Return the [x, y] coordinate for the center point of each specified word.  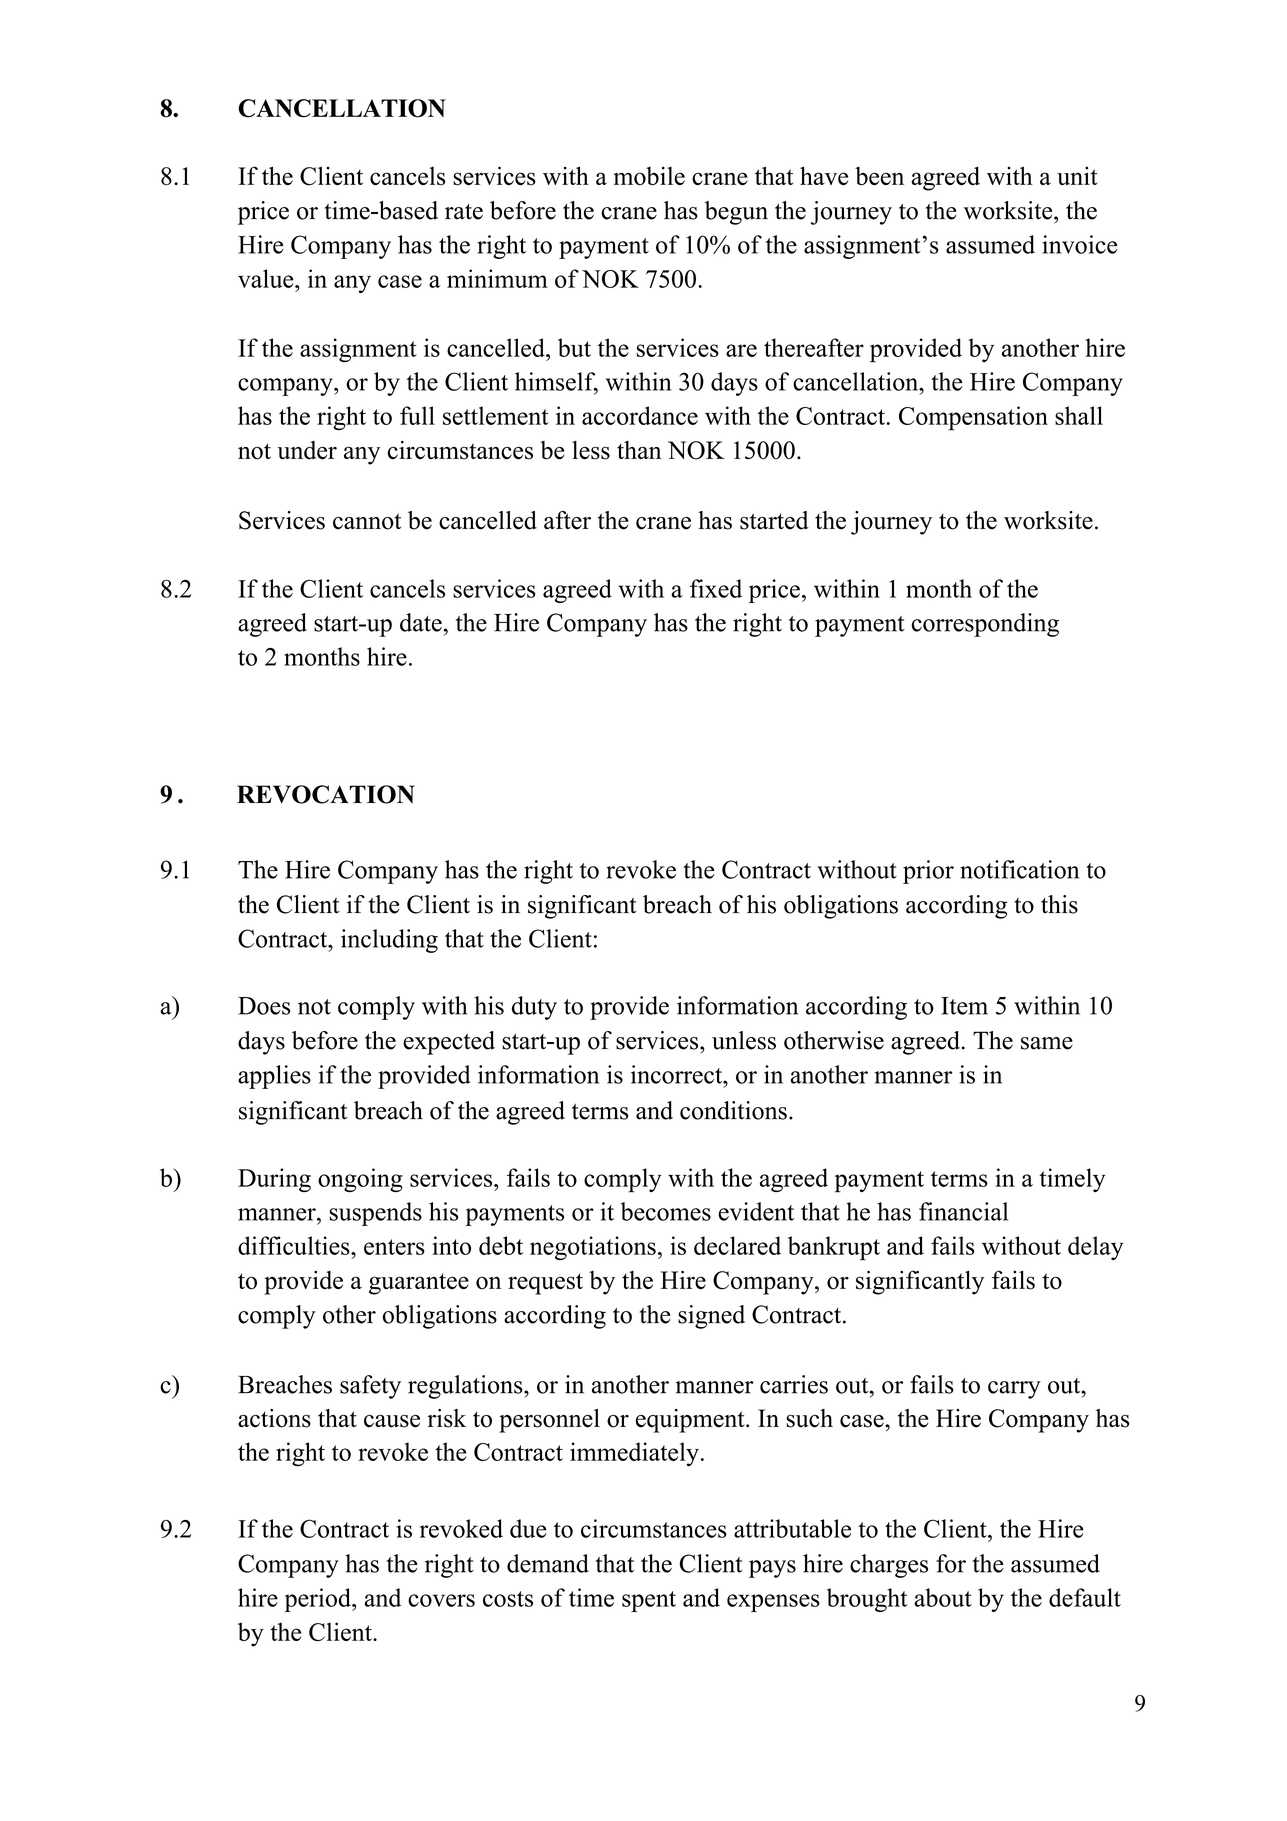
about [943, 1597]
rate [464, 212]
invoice [1079, 244]
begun [736, 213]
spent [649, 1601]
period [318, 1600]
